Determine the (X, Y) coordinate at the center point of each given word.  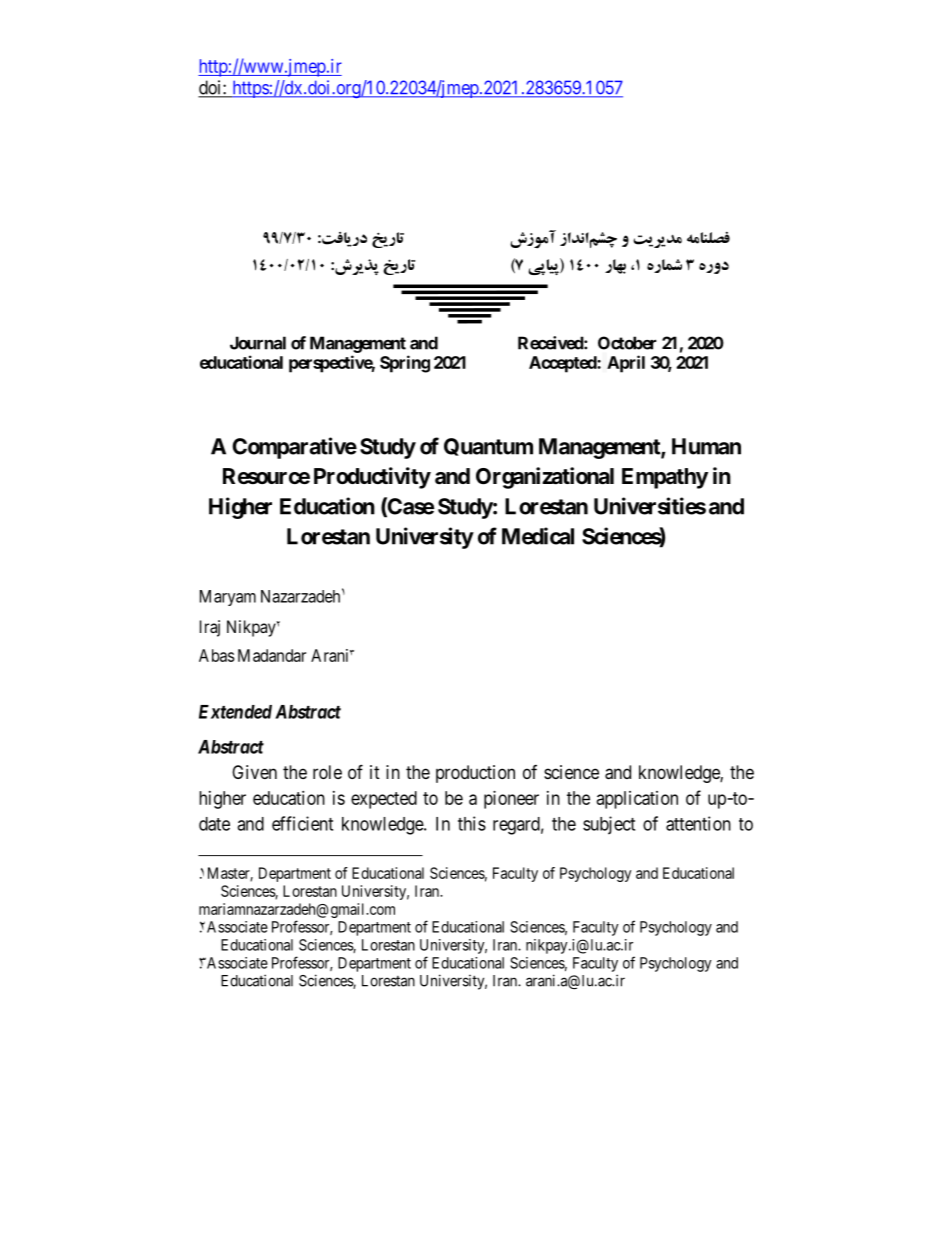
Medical (538, 536)
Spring (405, 364)
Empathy (665, 478)
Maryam (228, 598)
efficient (302, 823)
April (626, 364)
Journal (258, 343)
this (472, 823)
